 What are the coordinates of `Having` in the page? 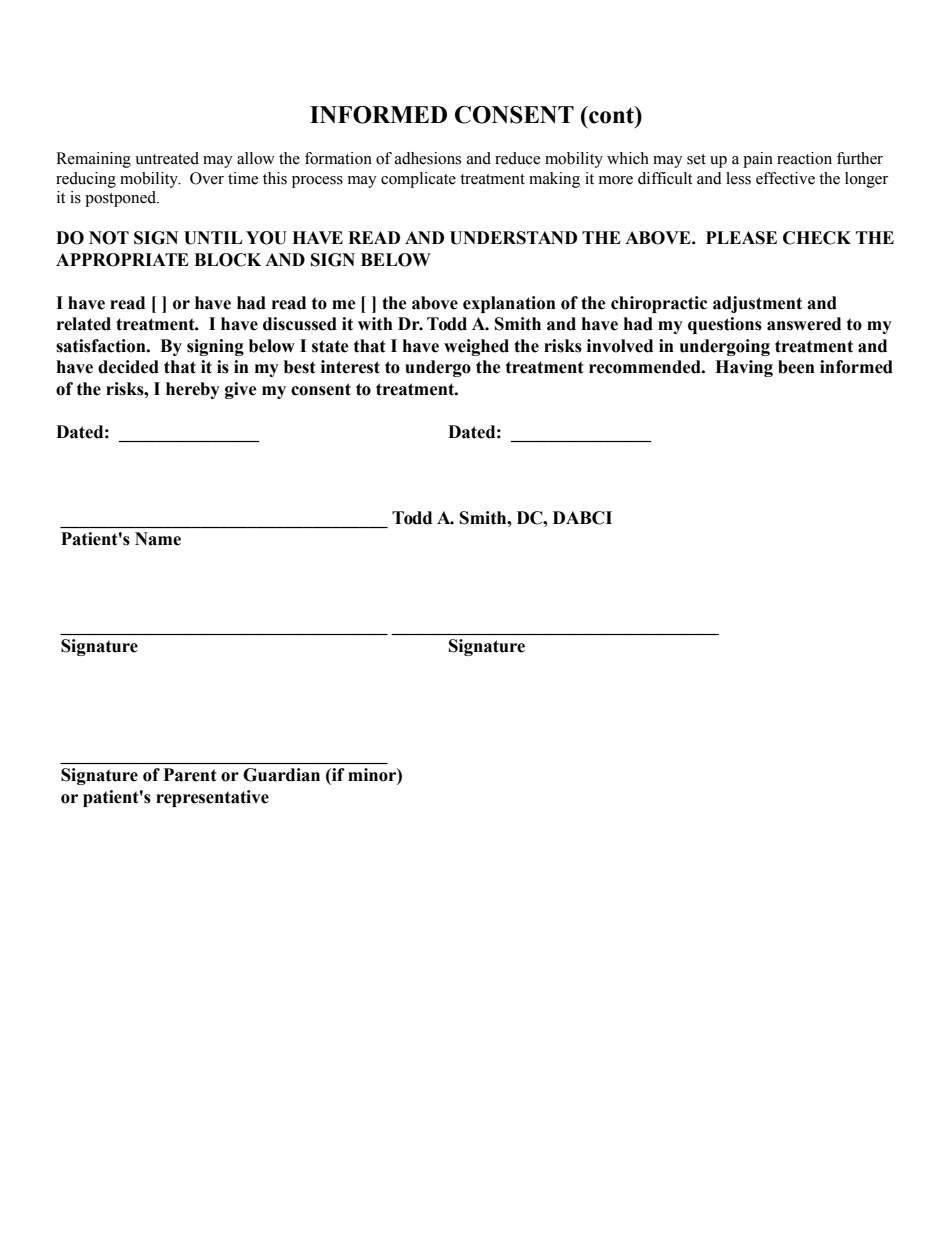 It's located at (744, 368).
